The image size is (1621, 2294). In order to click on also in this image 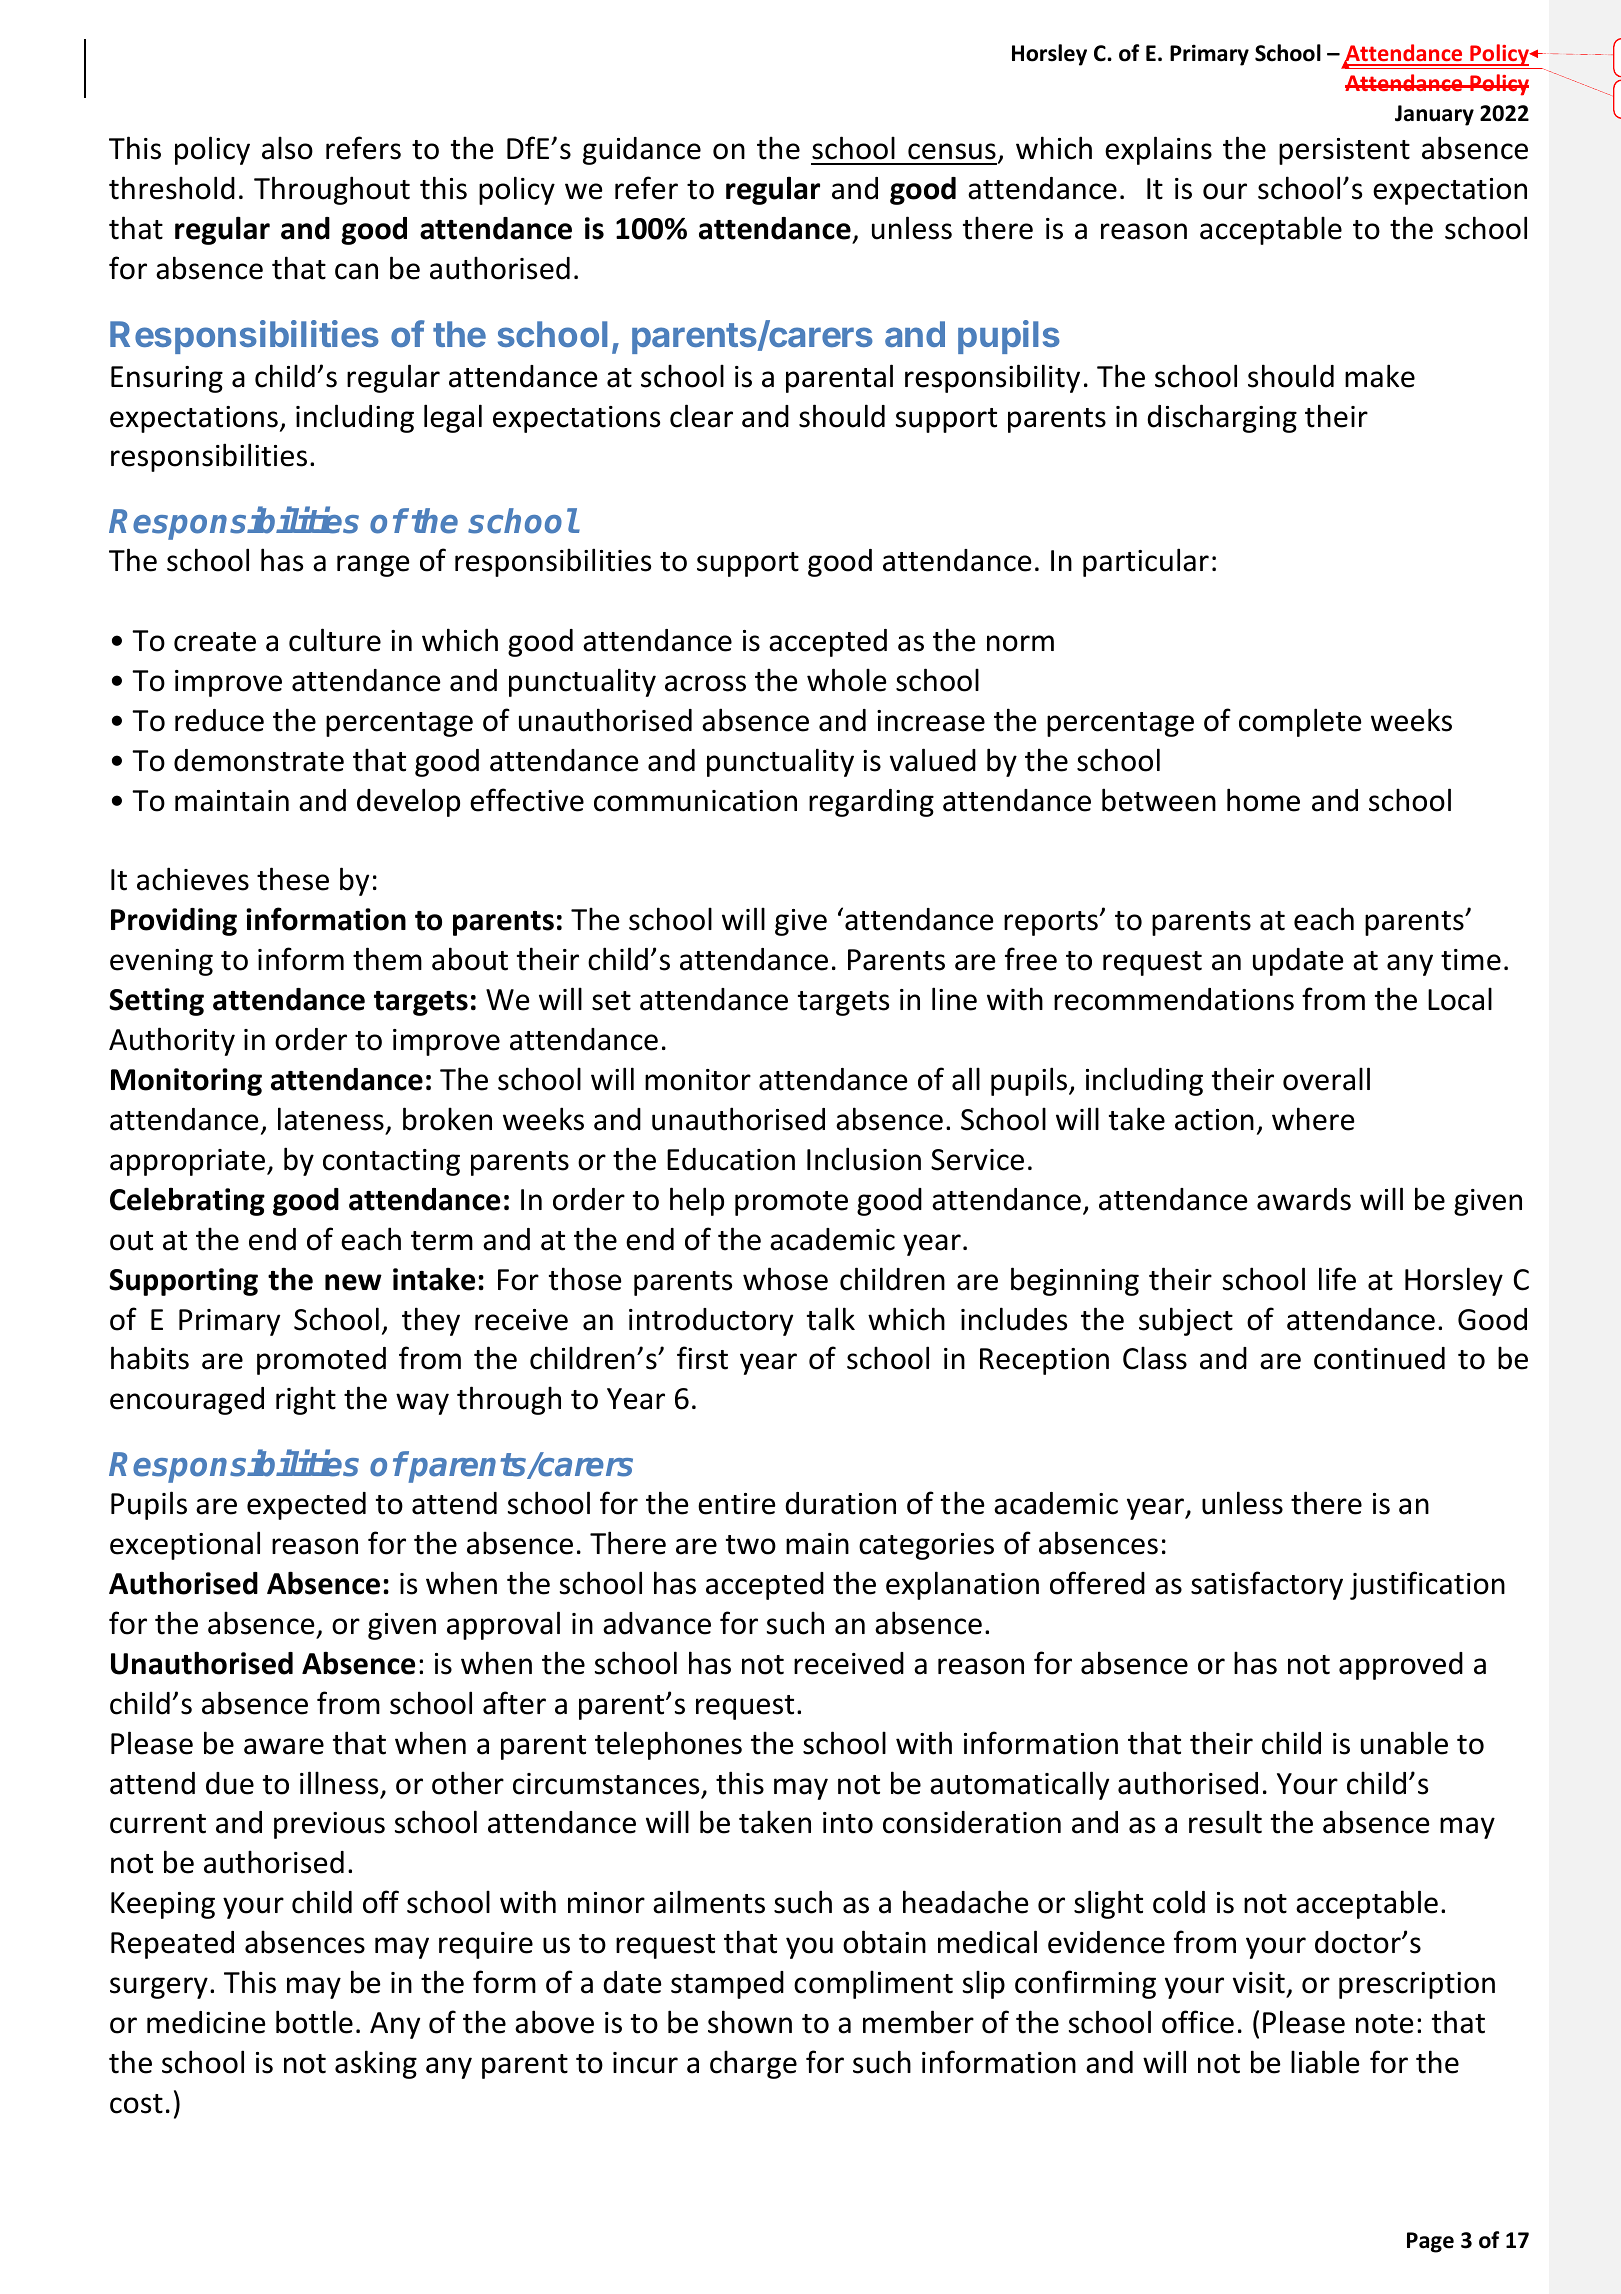, I will do `click(287, 148)`.
